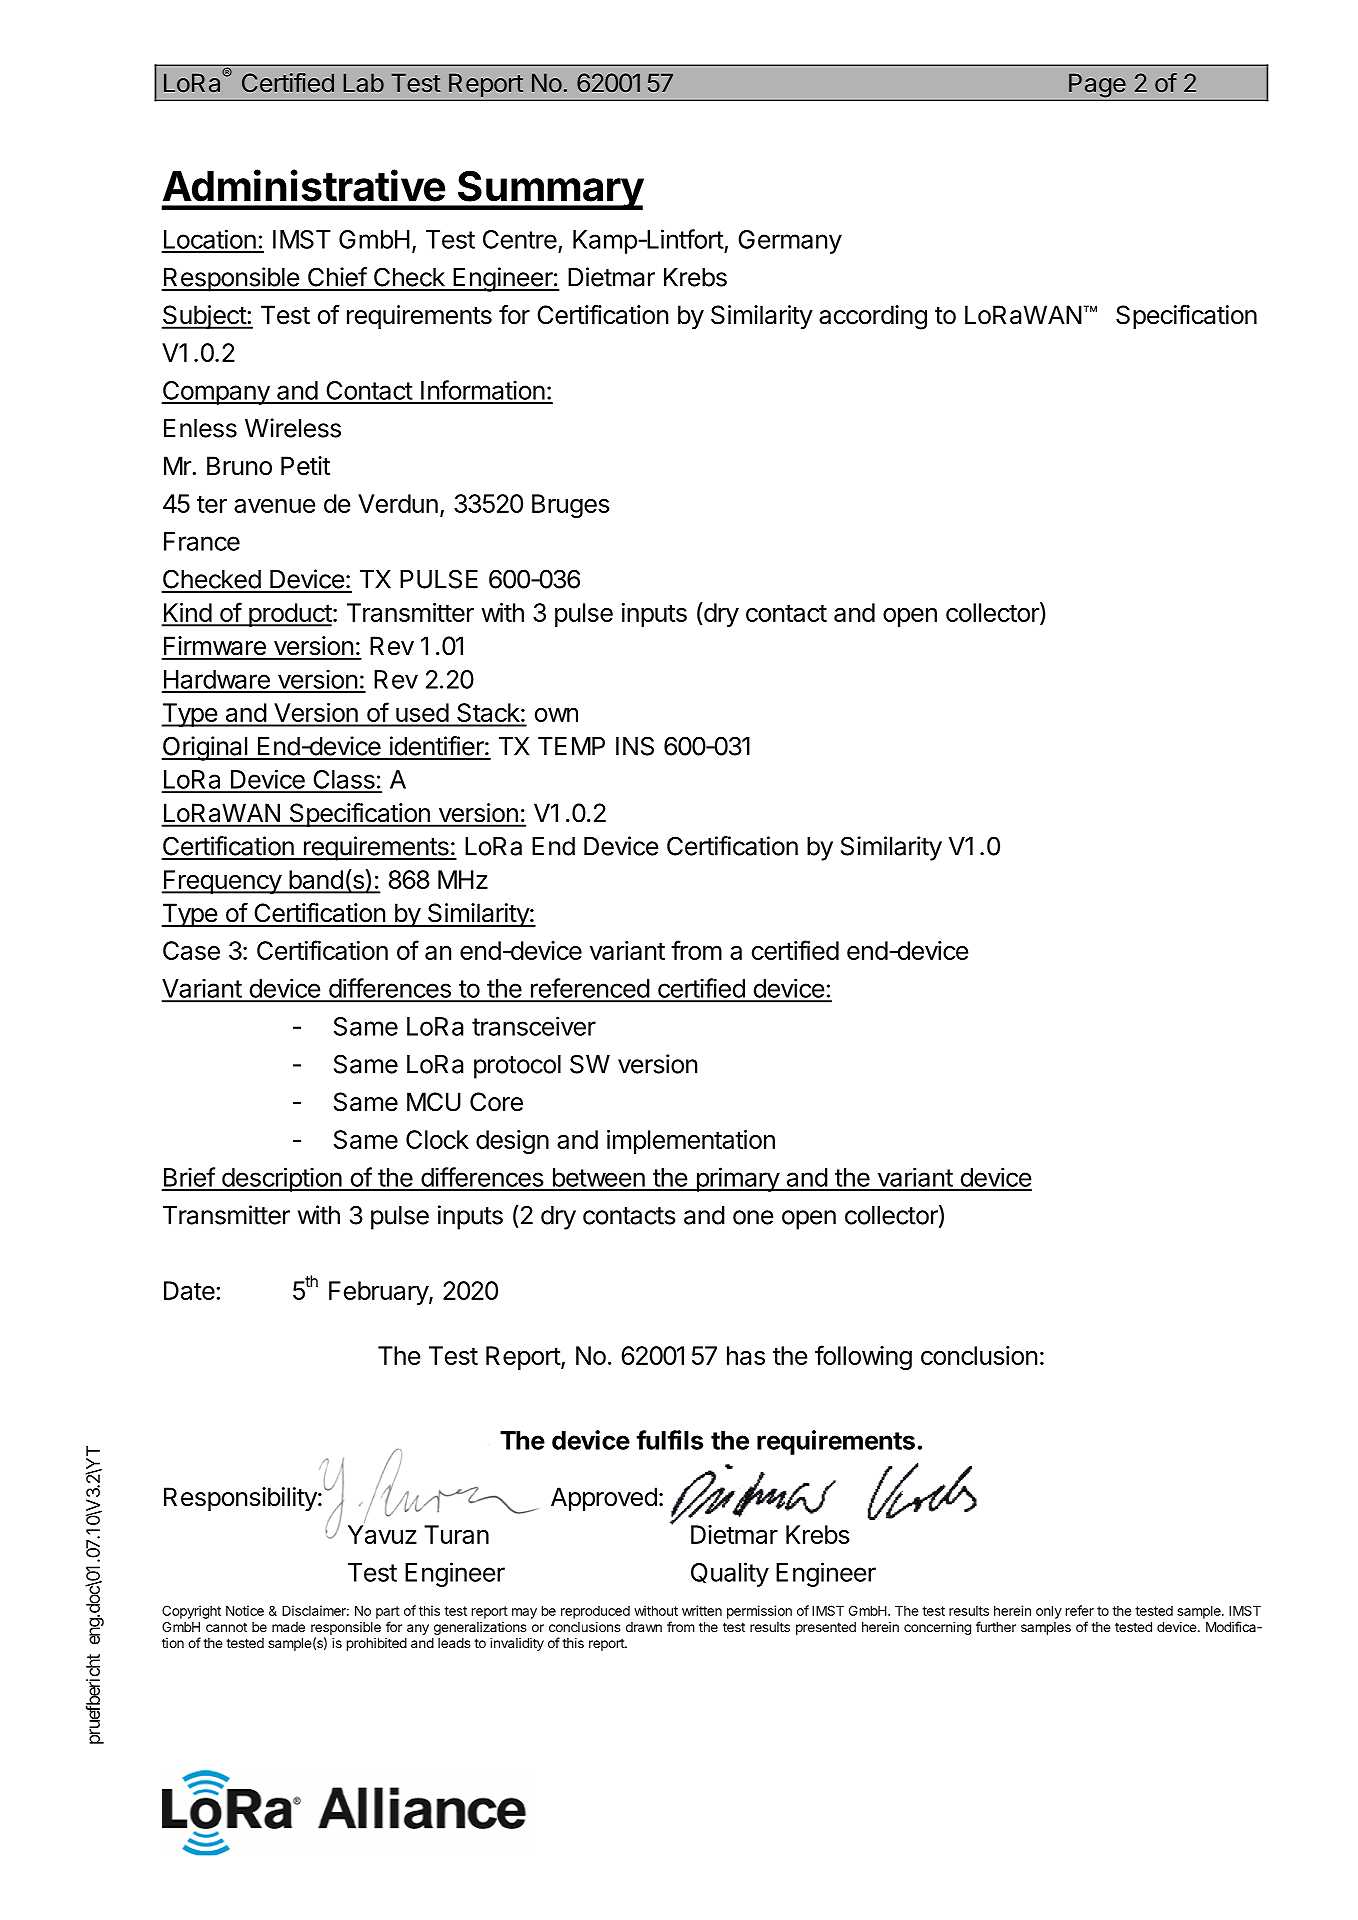 The image size is (1358, 1920). I want to click on one, so click(753, 1217).
